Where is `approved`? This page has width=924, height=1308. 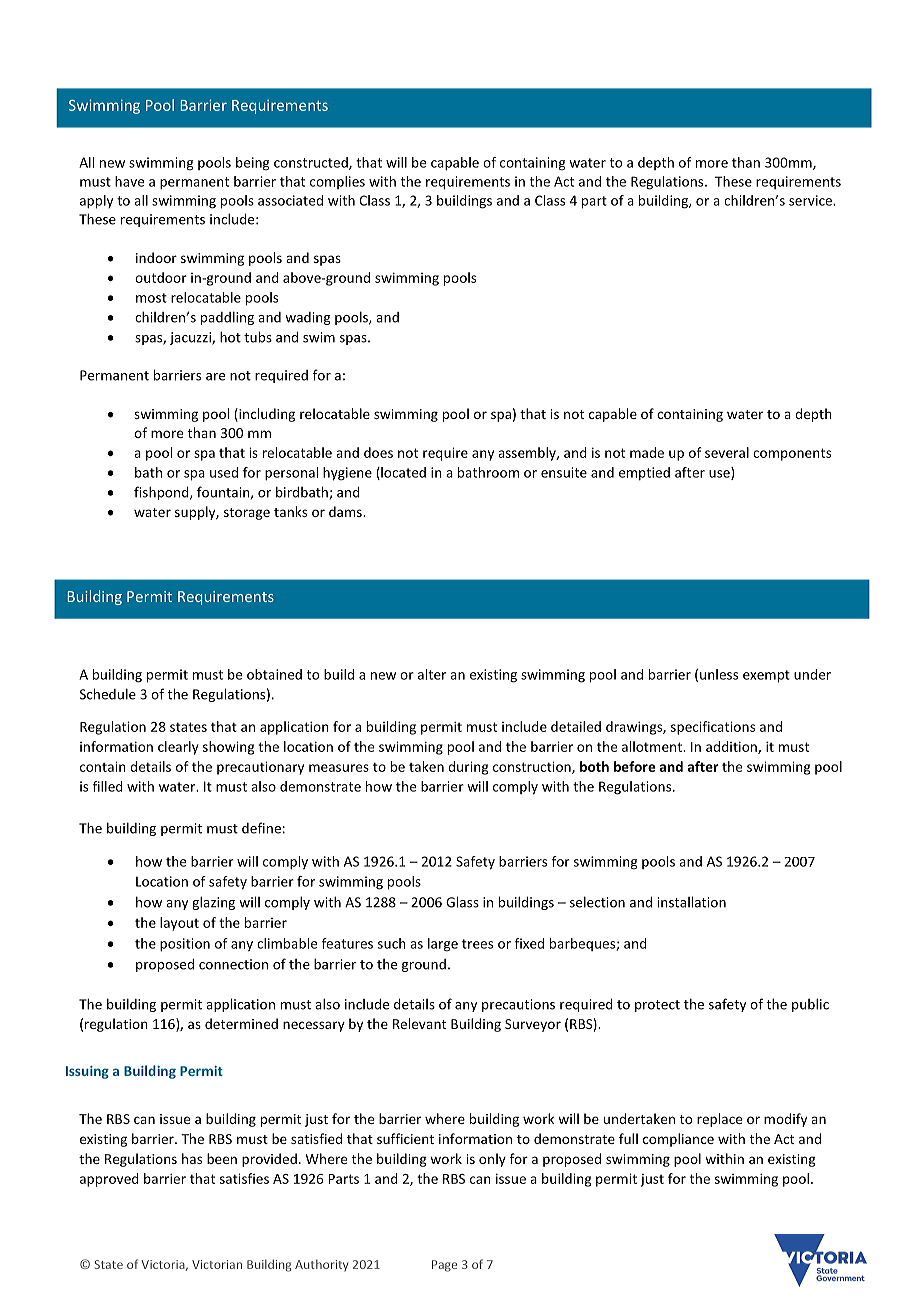 approved is located at coordinates (109, 1180).
